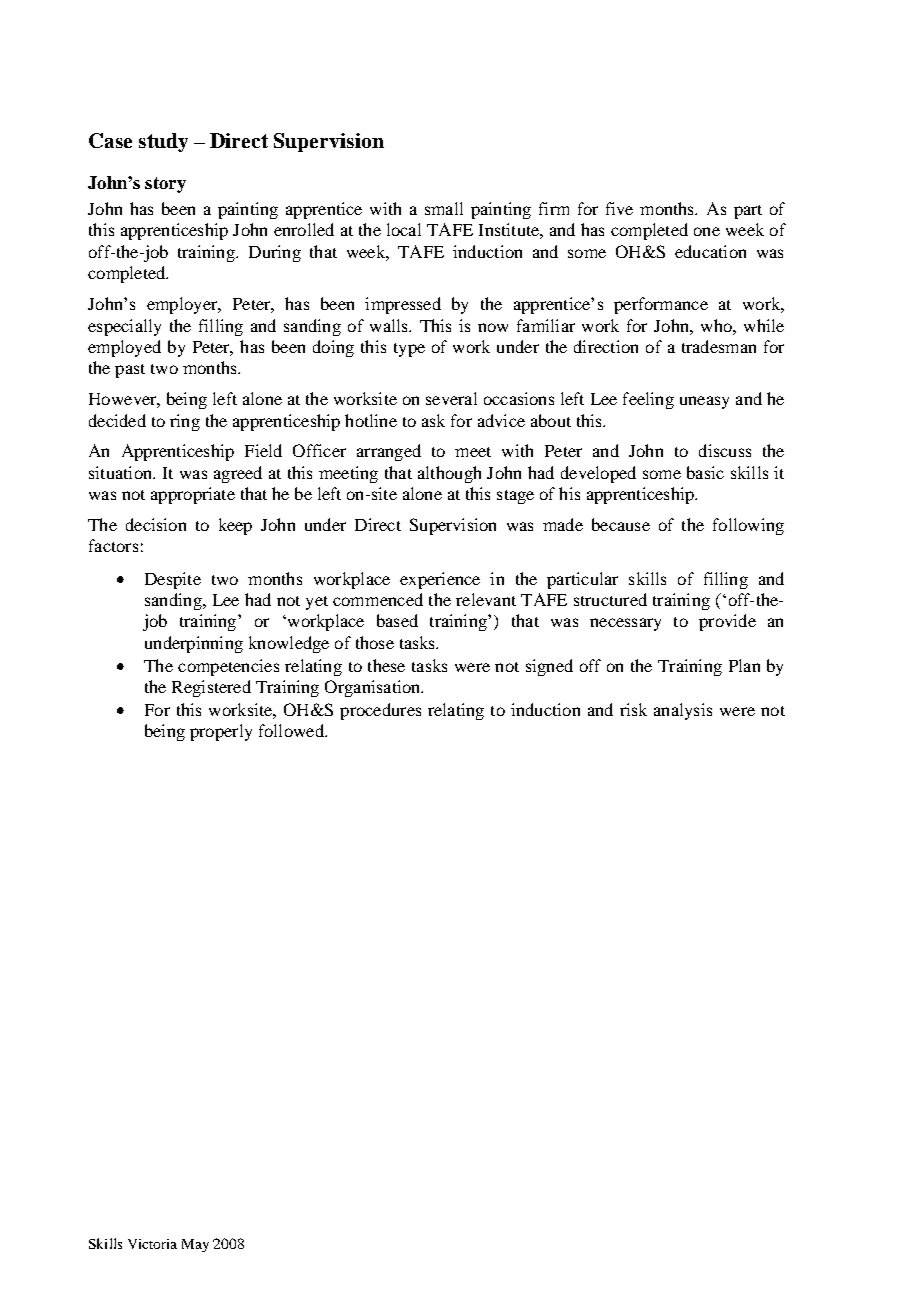  I want to click on analysis, so click(683, 711).
